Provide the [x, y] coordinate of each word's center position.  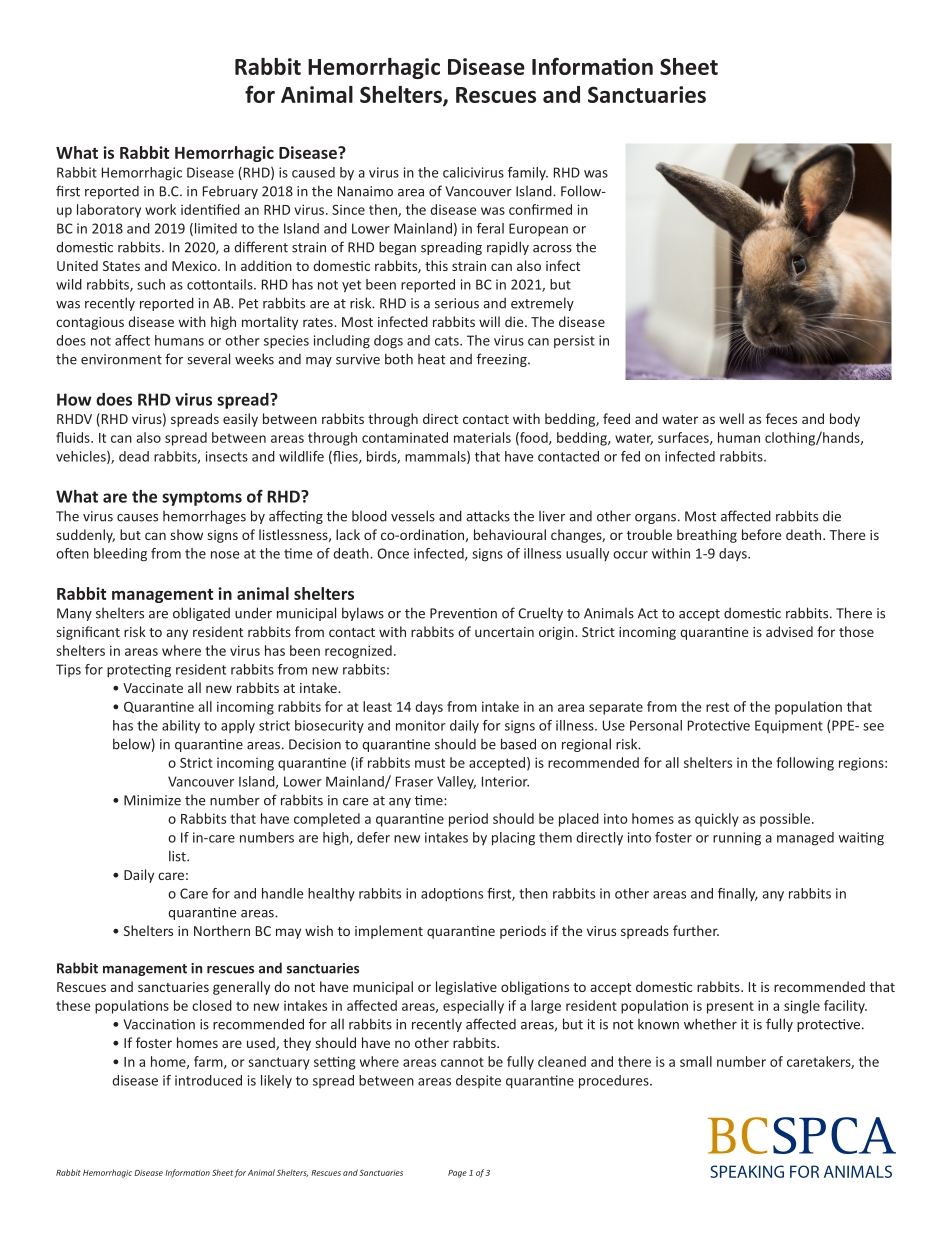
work [160, 209]
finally [738, 894]
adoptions [452, 894]
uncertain [504, 632]
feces [781, 418]
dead [134, 456]
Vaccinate [153, 688]
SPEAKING [747, 1171]
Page [457, 1174]
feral [490, 228]
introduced [208, 1080]
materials [482, 437]
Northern [222, 930]
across [552, 249]
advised [789, 631]
